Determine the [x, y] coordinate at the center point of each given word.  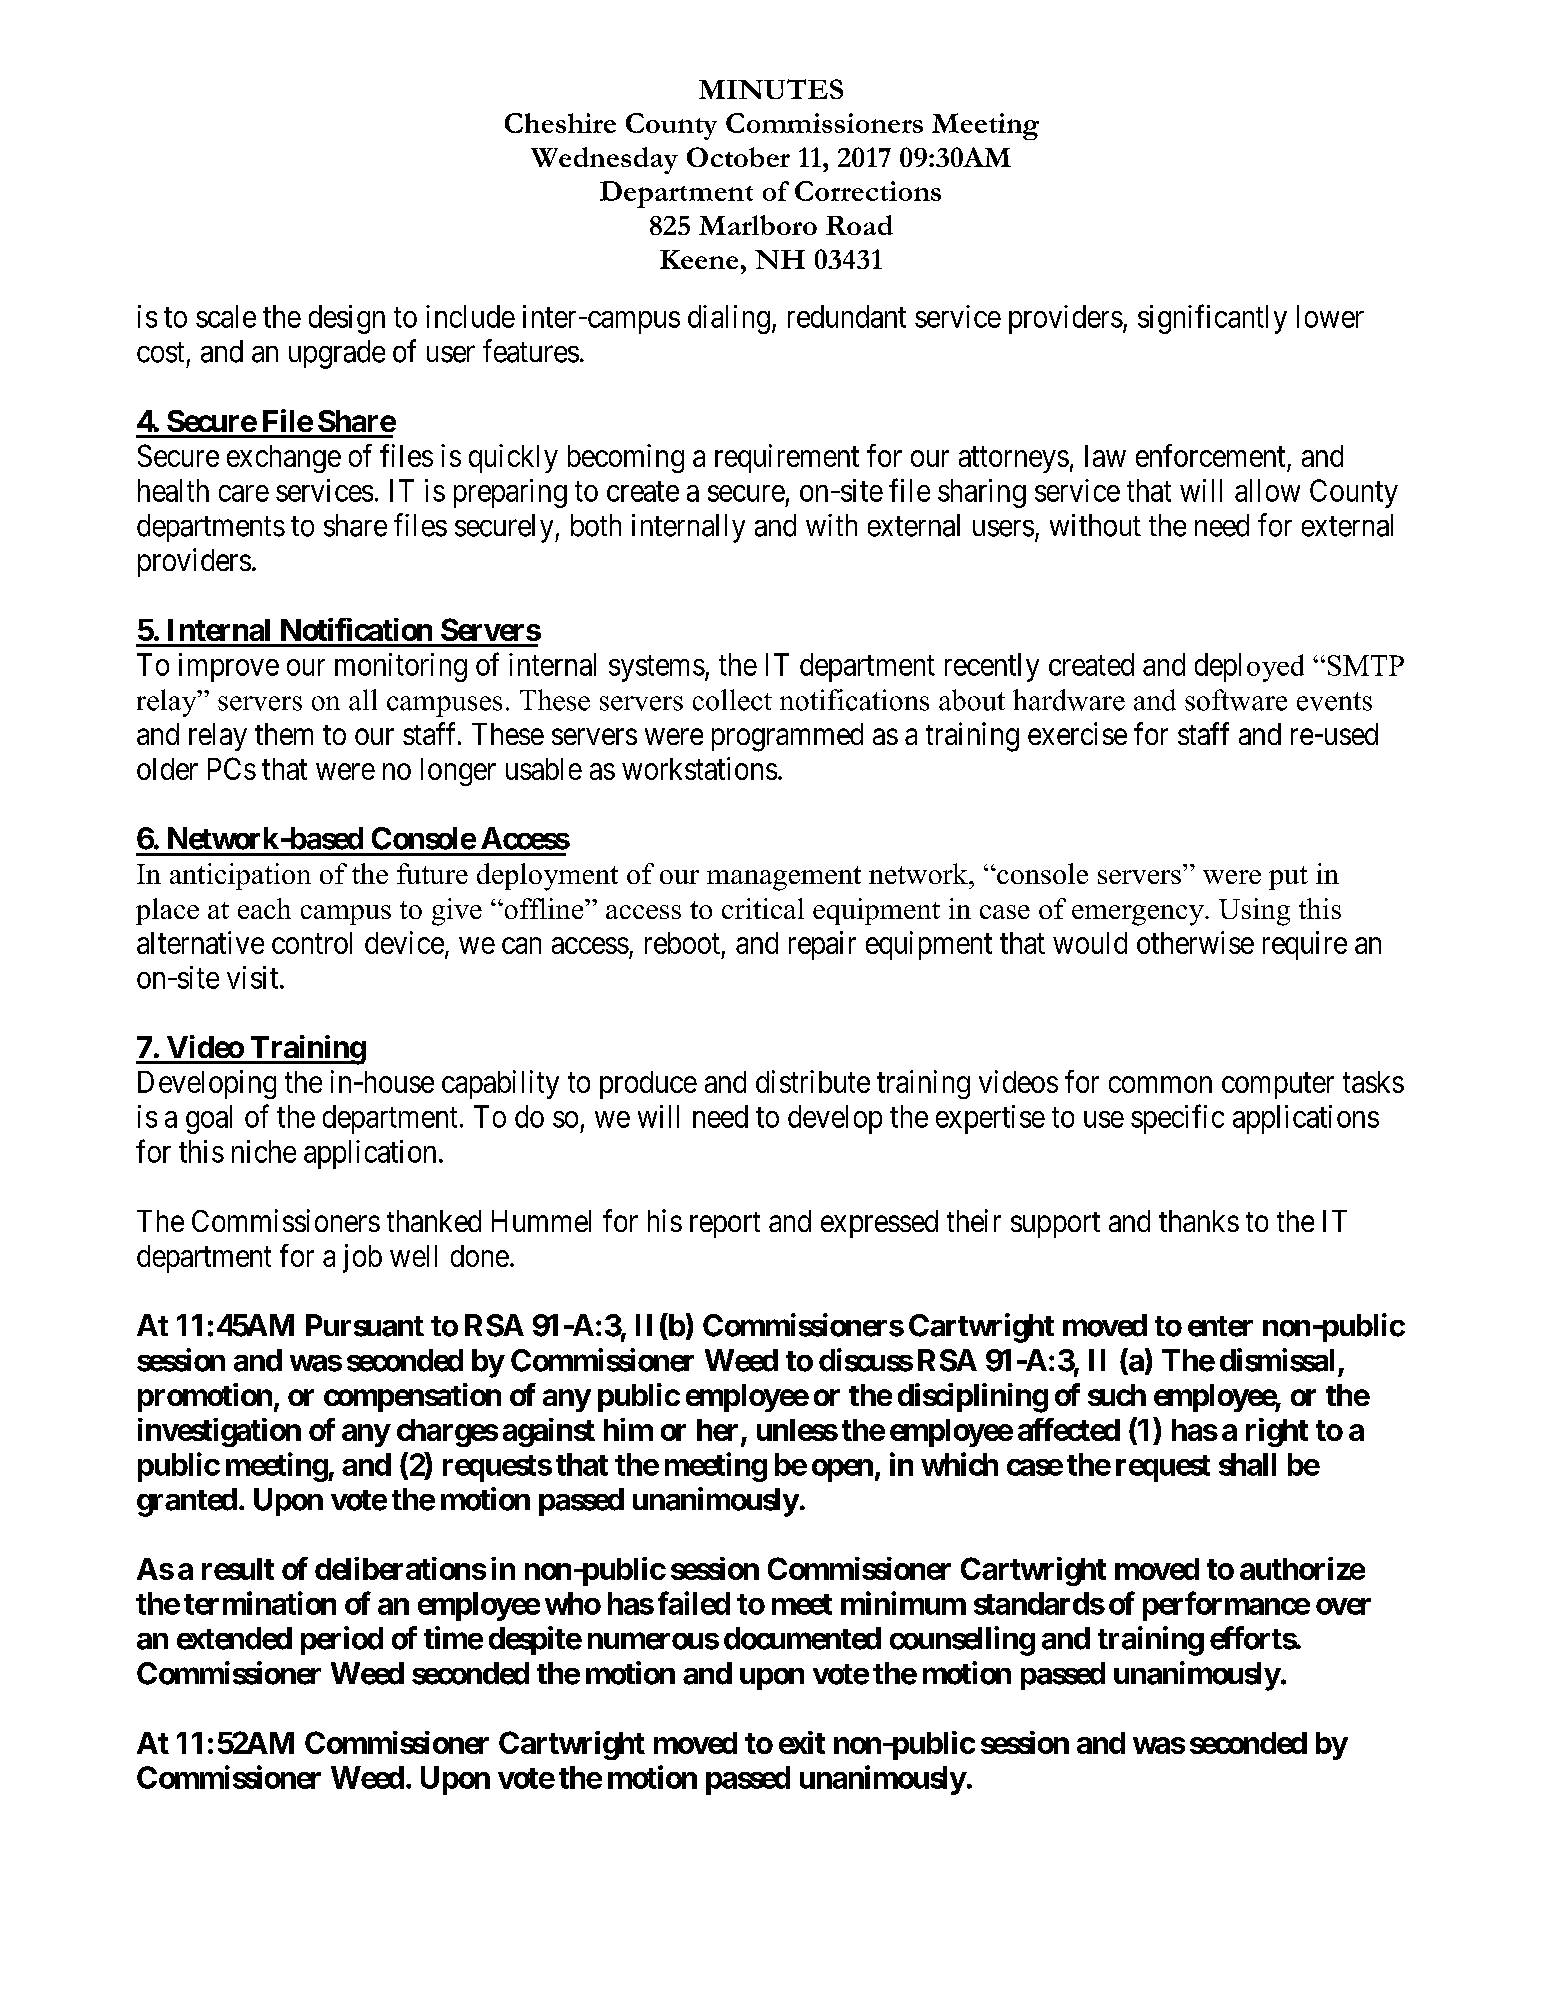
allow [1267, 490]
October [738, 157]
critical [763, 908]
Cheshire [560, 123]
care [244, 493]
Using [1254, 912]
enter [1220, 1326]
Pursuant [365, 1325]
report [725, 1225]
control [312, 943]
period [342, 1640]
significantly [1212, 319]
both [596, 525]
